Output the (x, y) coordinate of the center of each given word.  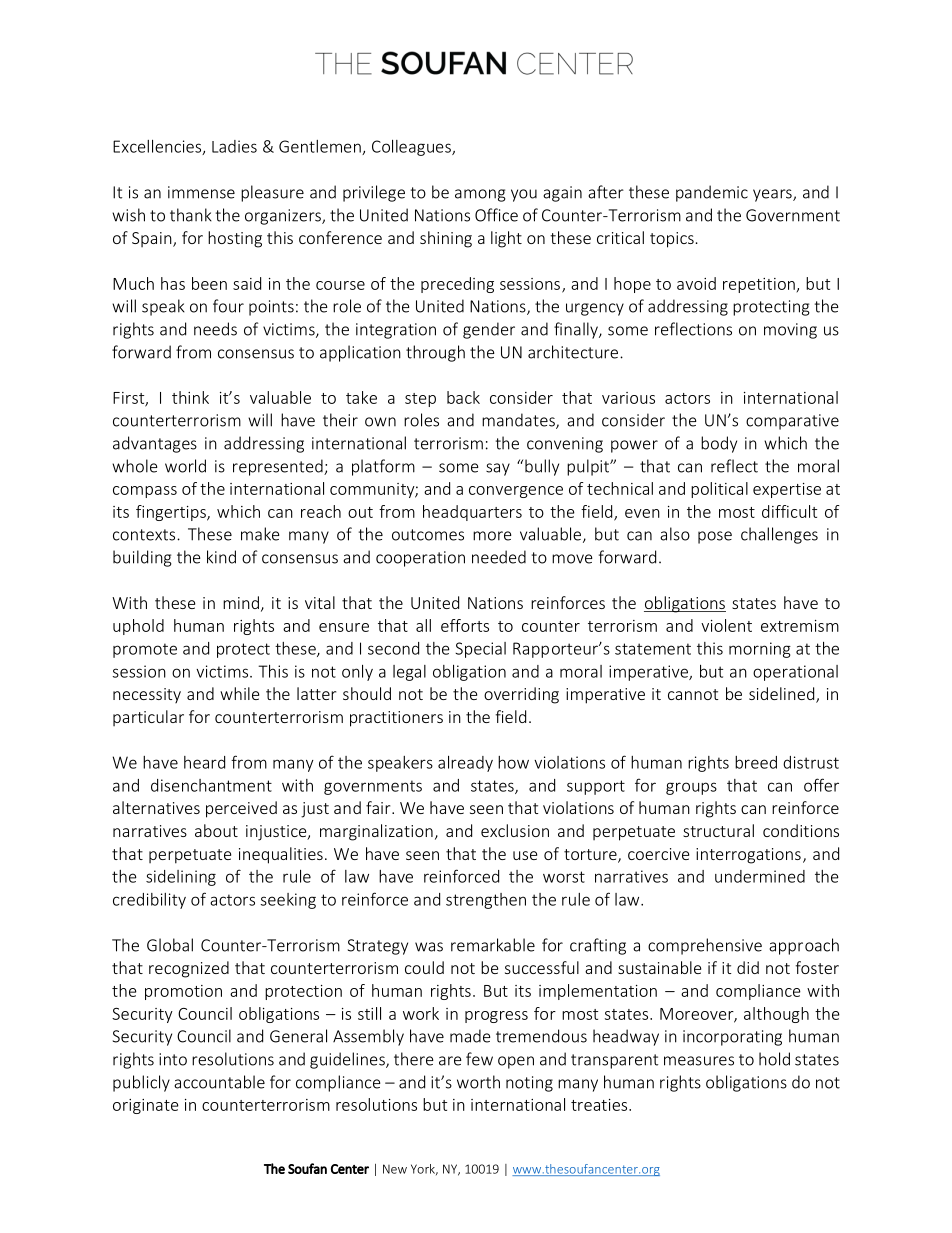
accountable (219, 1082)
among (480, 195)
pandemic (712, 193)
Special (480, 650)
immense (201, 192)
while (239, 693)
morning (760, 650)
